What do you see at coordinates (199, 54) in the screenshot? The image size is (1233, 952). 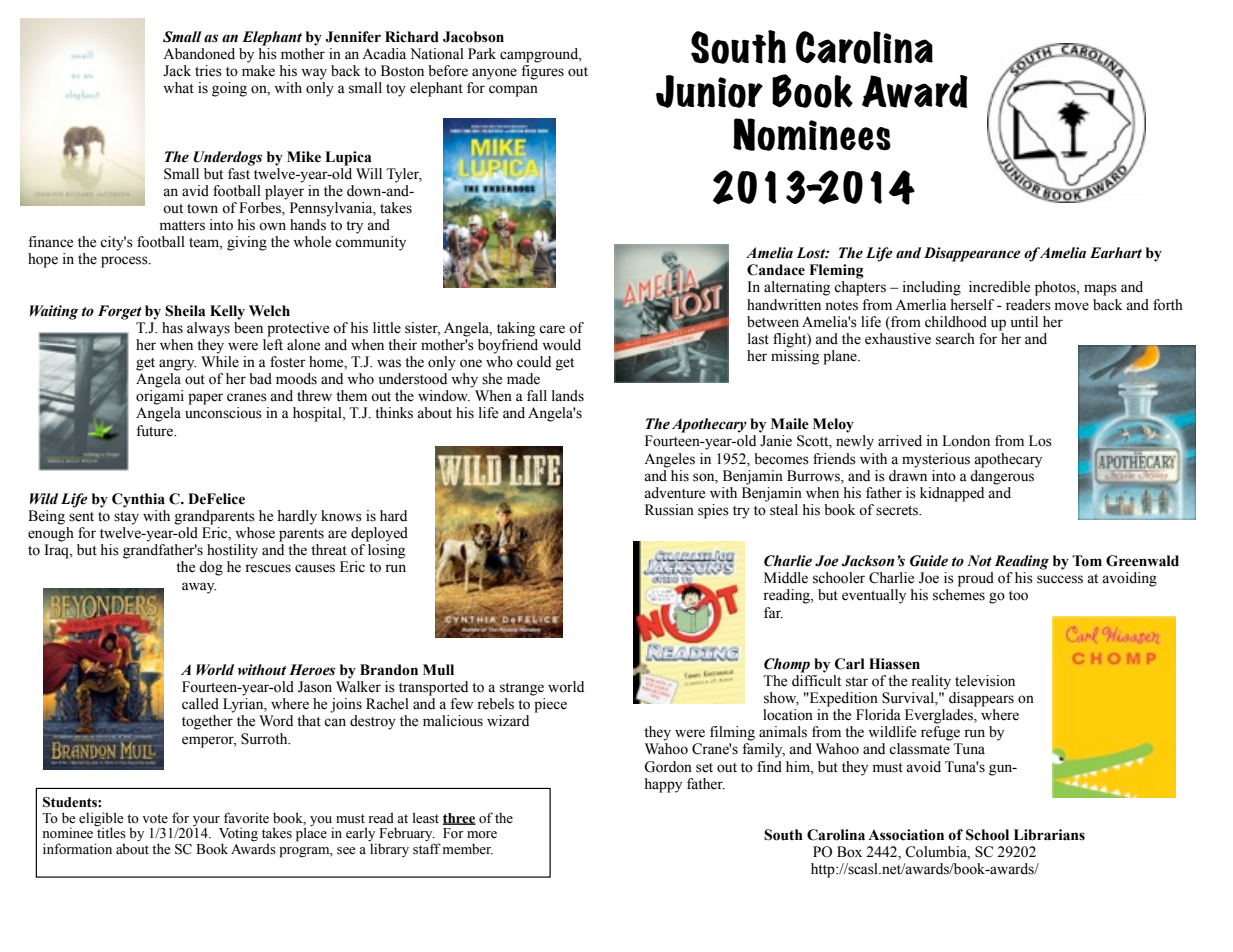 I see `Abandoned` at bounding box center [199, 54].
